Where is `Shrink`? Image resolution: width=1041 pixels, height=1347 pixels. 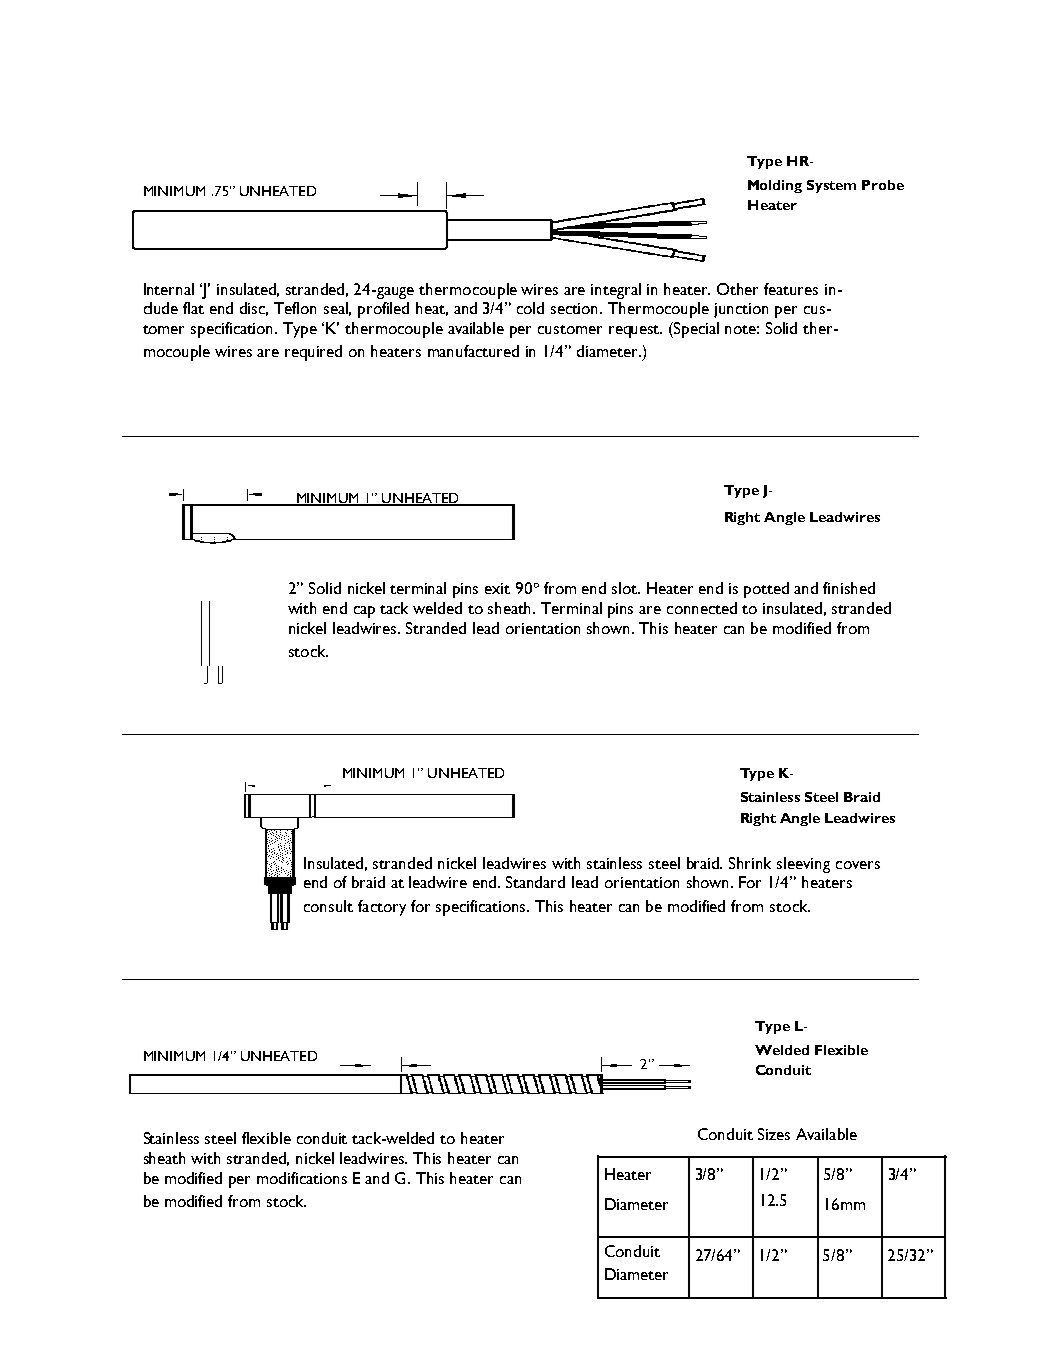
Shrink is located at coordinates (750, 863).
